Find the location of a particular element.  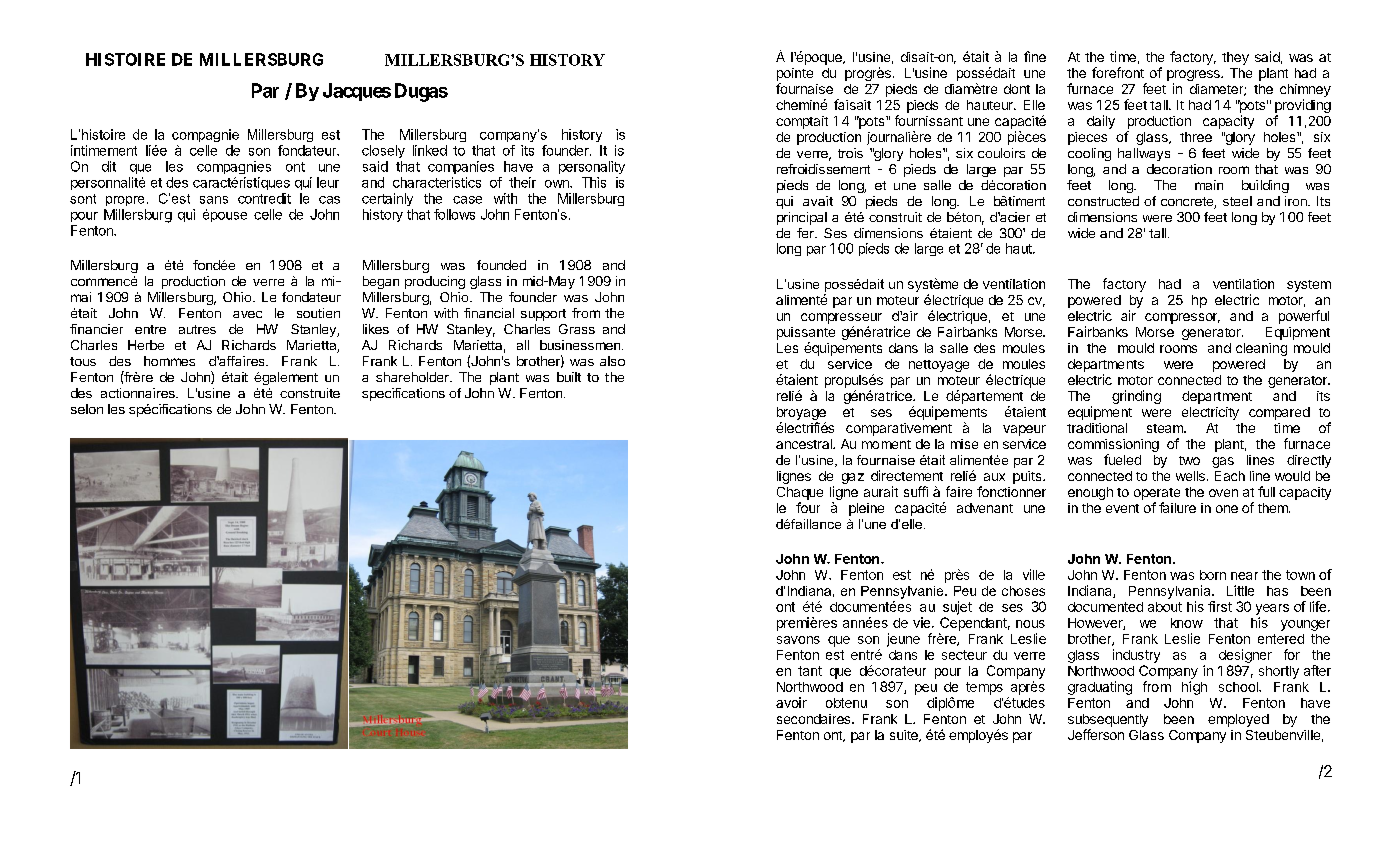

pointe is located at coordinates (795, 74).
